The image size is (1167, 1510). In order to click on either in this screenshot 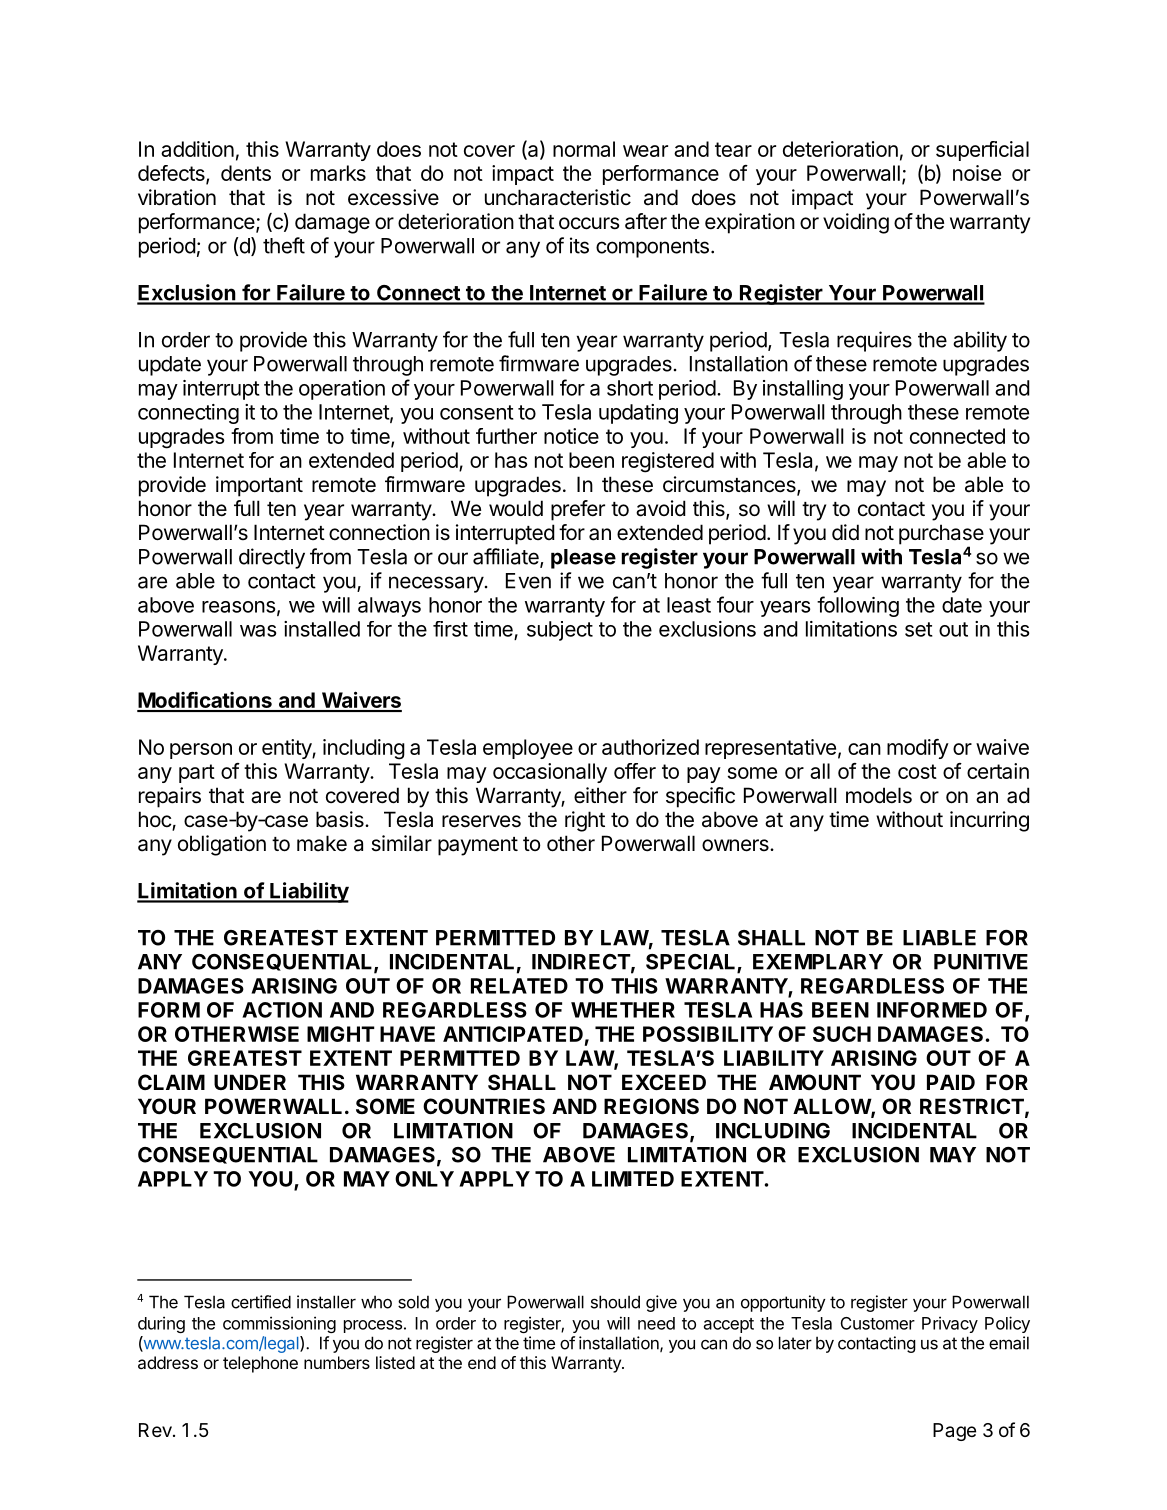, I will do `click(600, 795)`.
